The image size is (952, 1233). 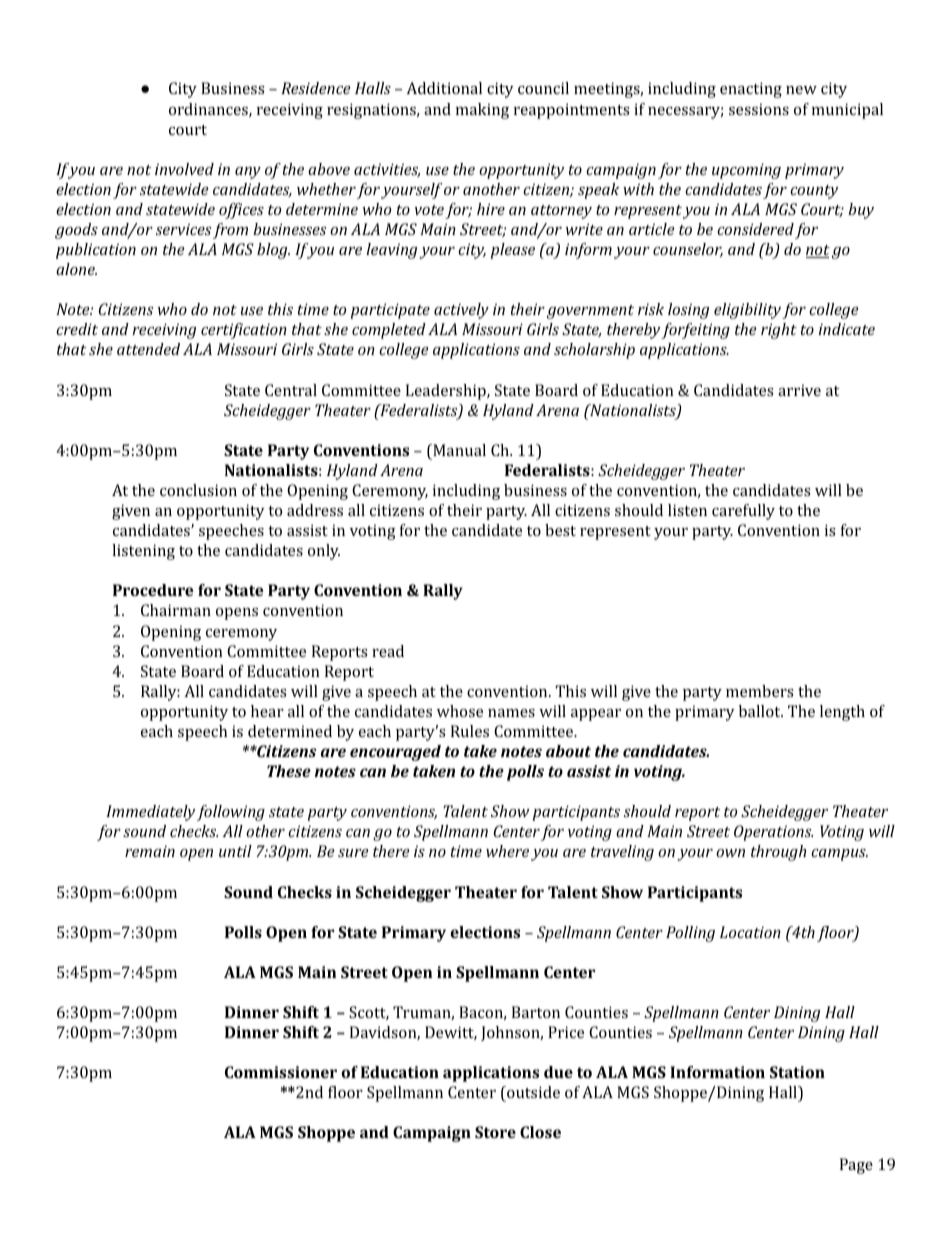 What do you see at coordinates (759, 109) in the page?
I see `sessions` at bounding box center [759, 109].
